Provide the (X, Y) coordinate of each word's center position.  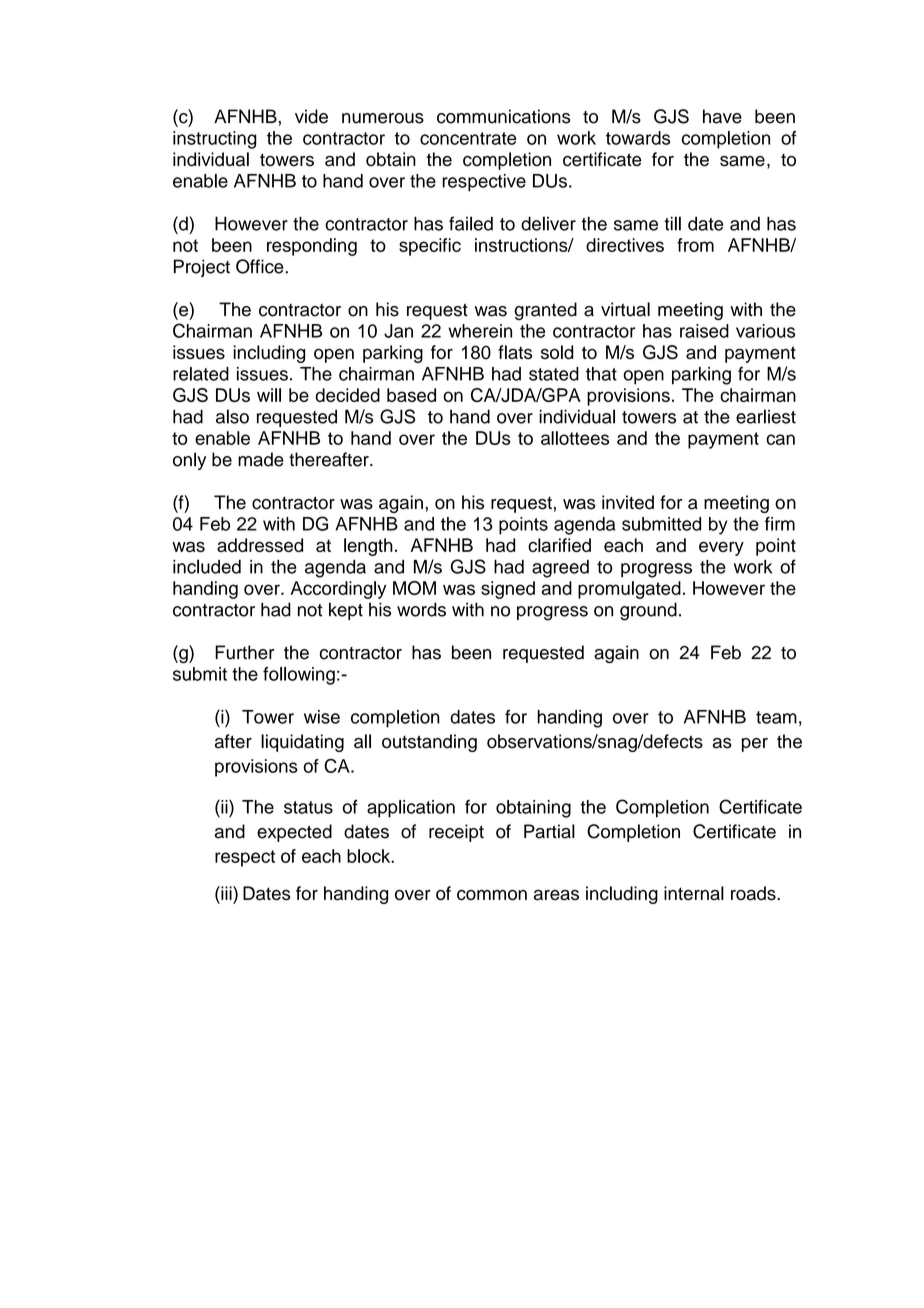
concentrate (468, 138)
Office (261, 266)
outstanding (429, 743)
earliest (766, 416)
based (411, 395)
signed (508, 590)
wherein (480, 331)
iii (226, 893)
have (722, 116)
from (695, 245)
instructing (215, 140)
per (755, 745)
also (232, 416)
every (721, 548)
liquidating (302, 743)
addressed (260, 545)
